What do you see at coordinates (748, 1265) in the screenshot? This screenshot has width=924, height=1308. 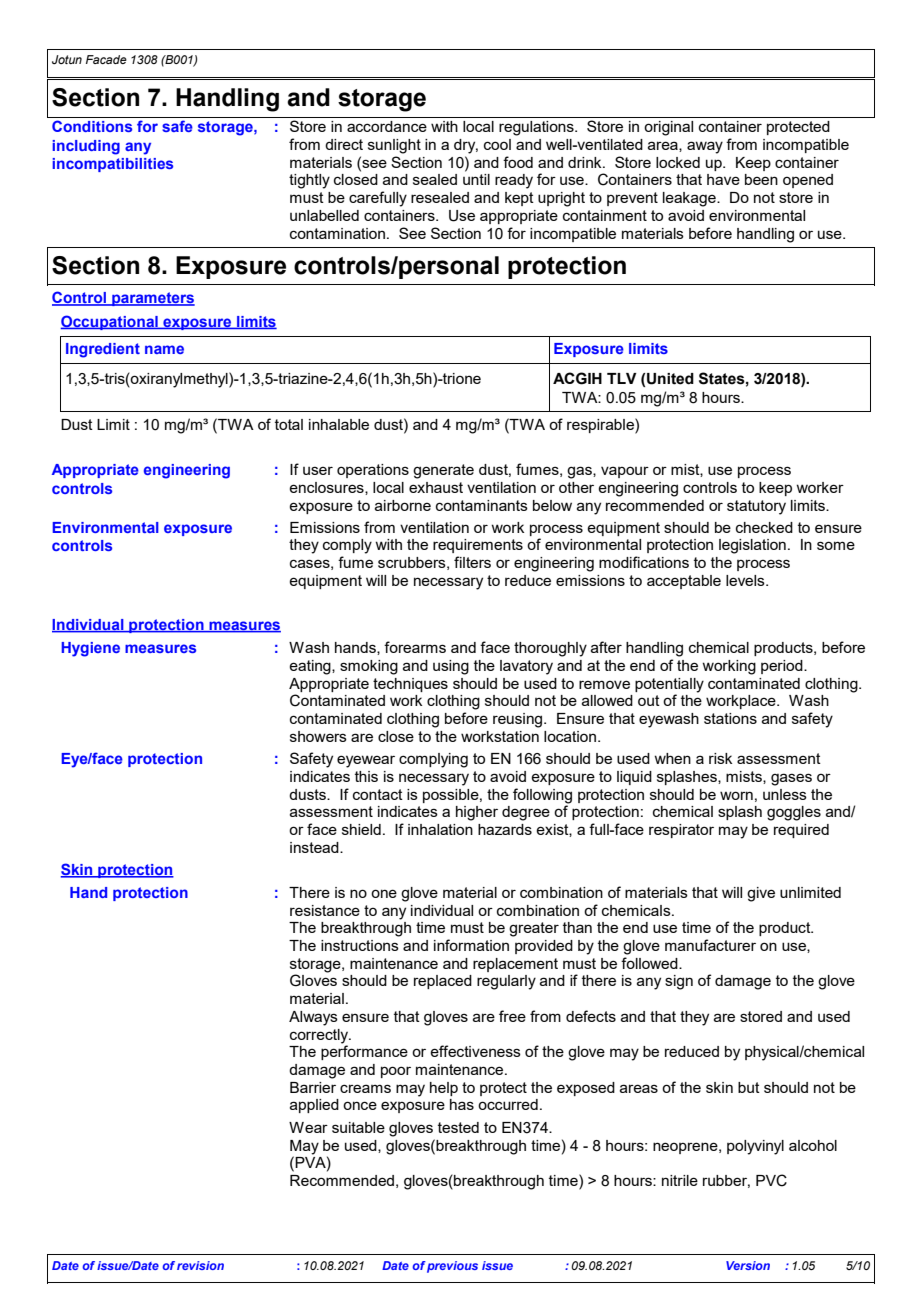 I see `Version` at bounding box center [748, 1265].
